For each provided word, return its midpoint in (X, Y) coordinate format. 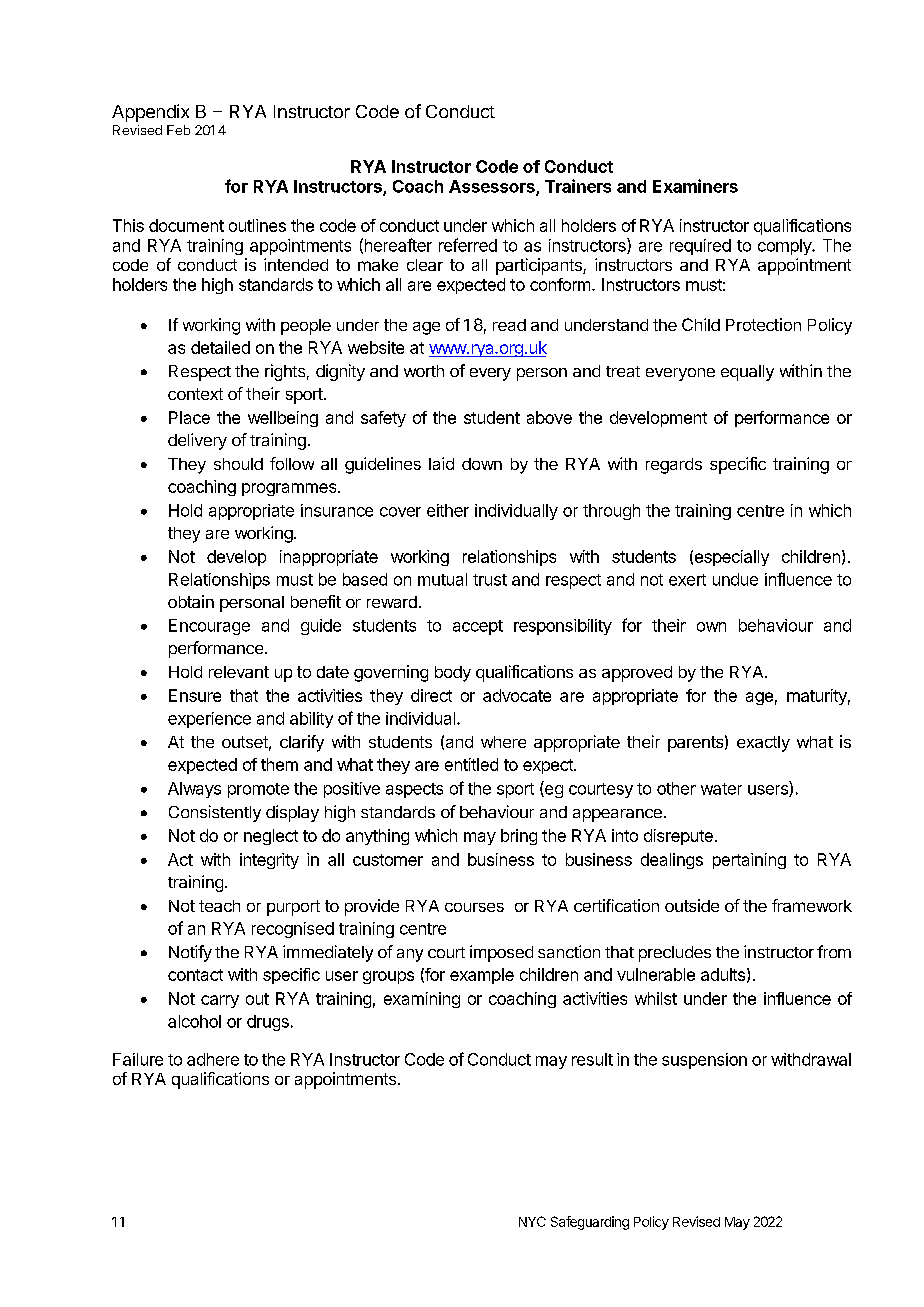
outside (692, 905)
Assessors (493, 187)
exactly (763, 744)
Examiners (695, 186)
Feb (178, 130)
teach (219, 906)
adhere (213, 1059)
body (453, 674)
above (549, 417)
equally (747, 373)
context (195, 394)
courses (474, 907)
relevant (239, 672)
